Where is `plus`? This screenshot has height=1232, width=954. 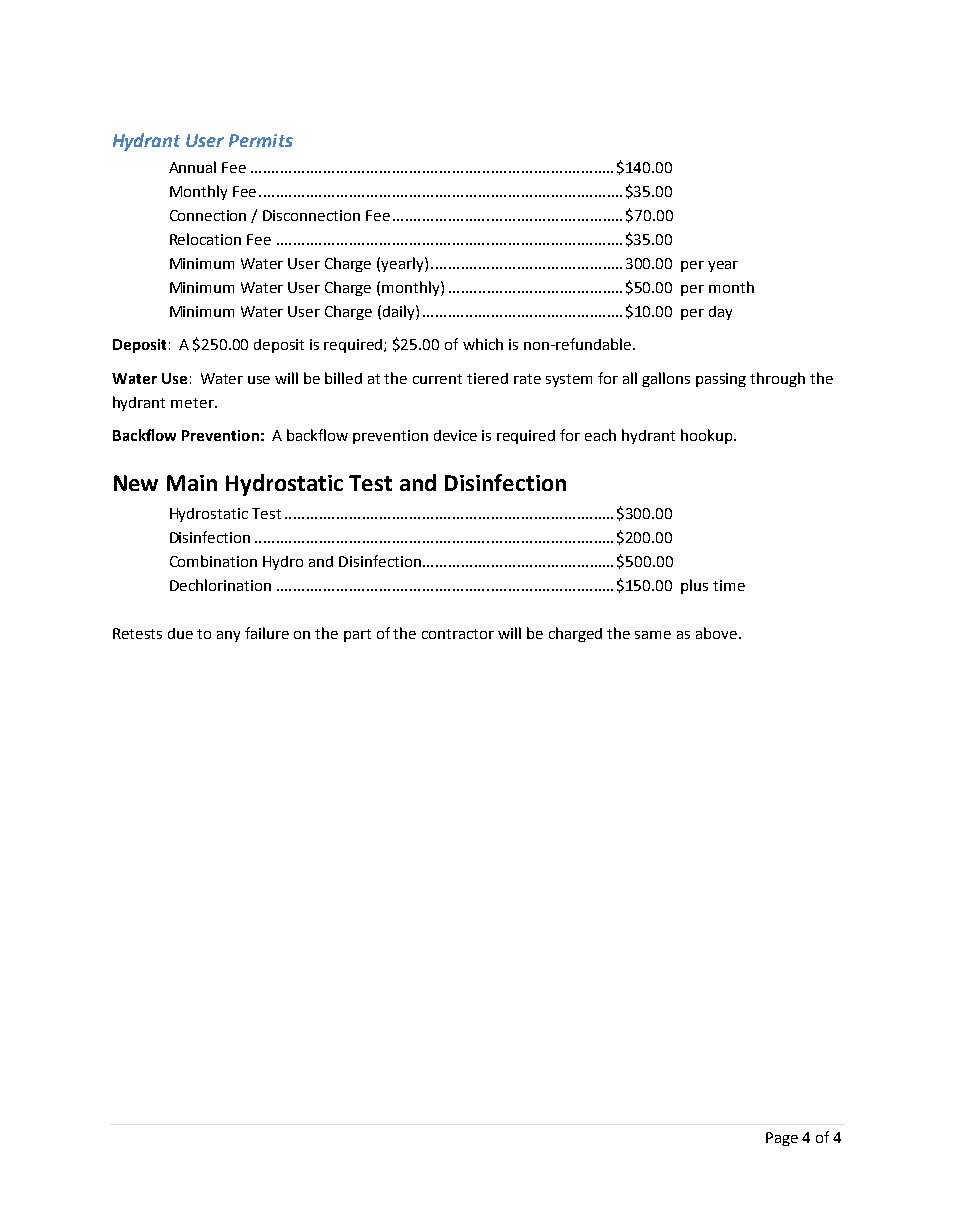 plus is located at coordinates (694, 586).
